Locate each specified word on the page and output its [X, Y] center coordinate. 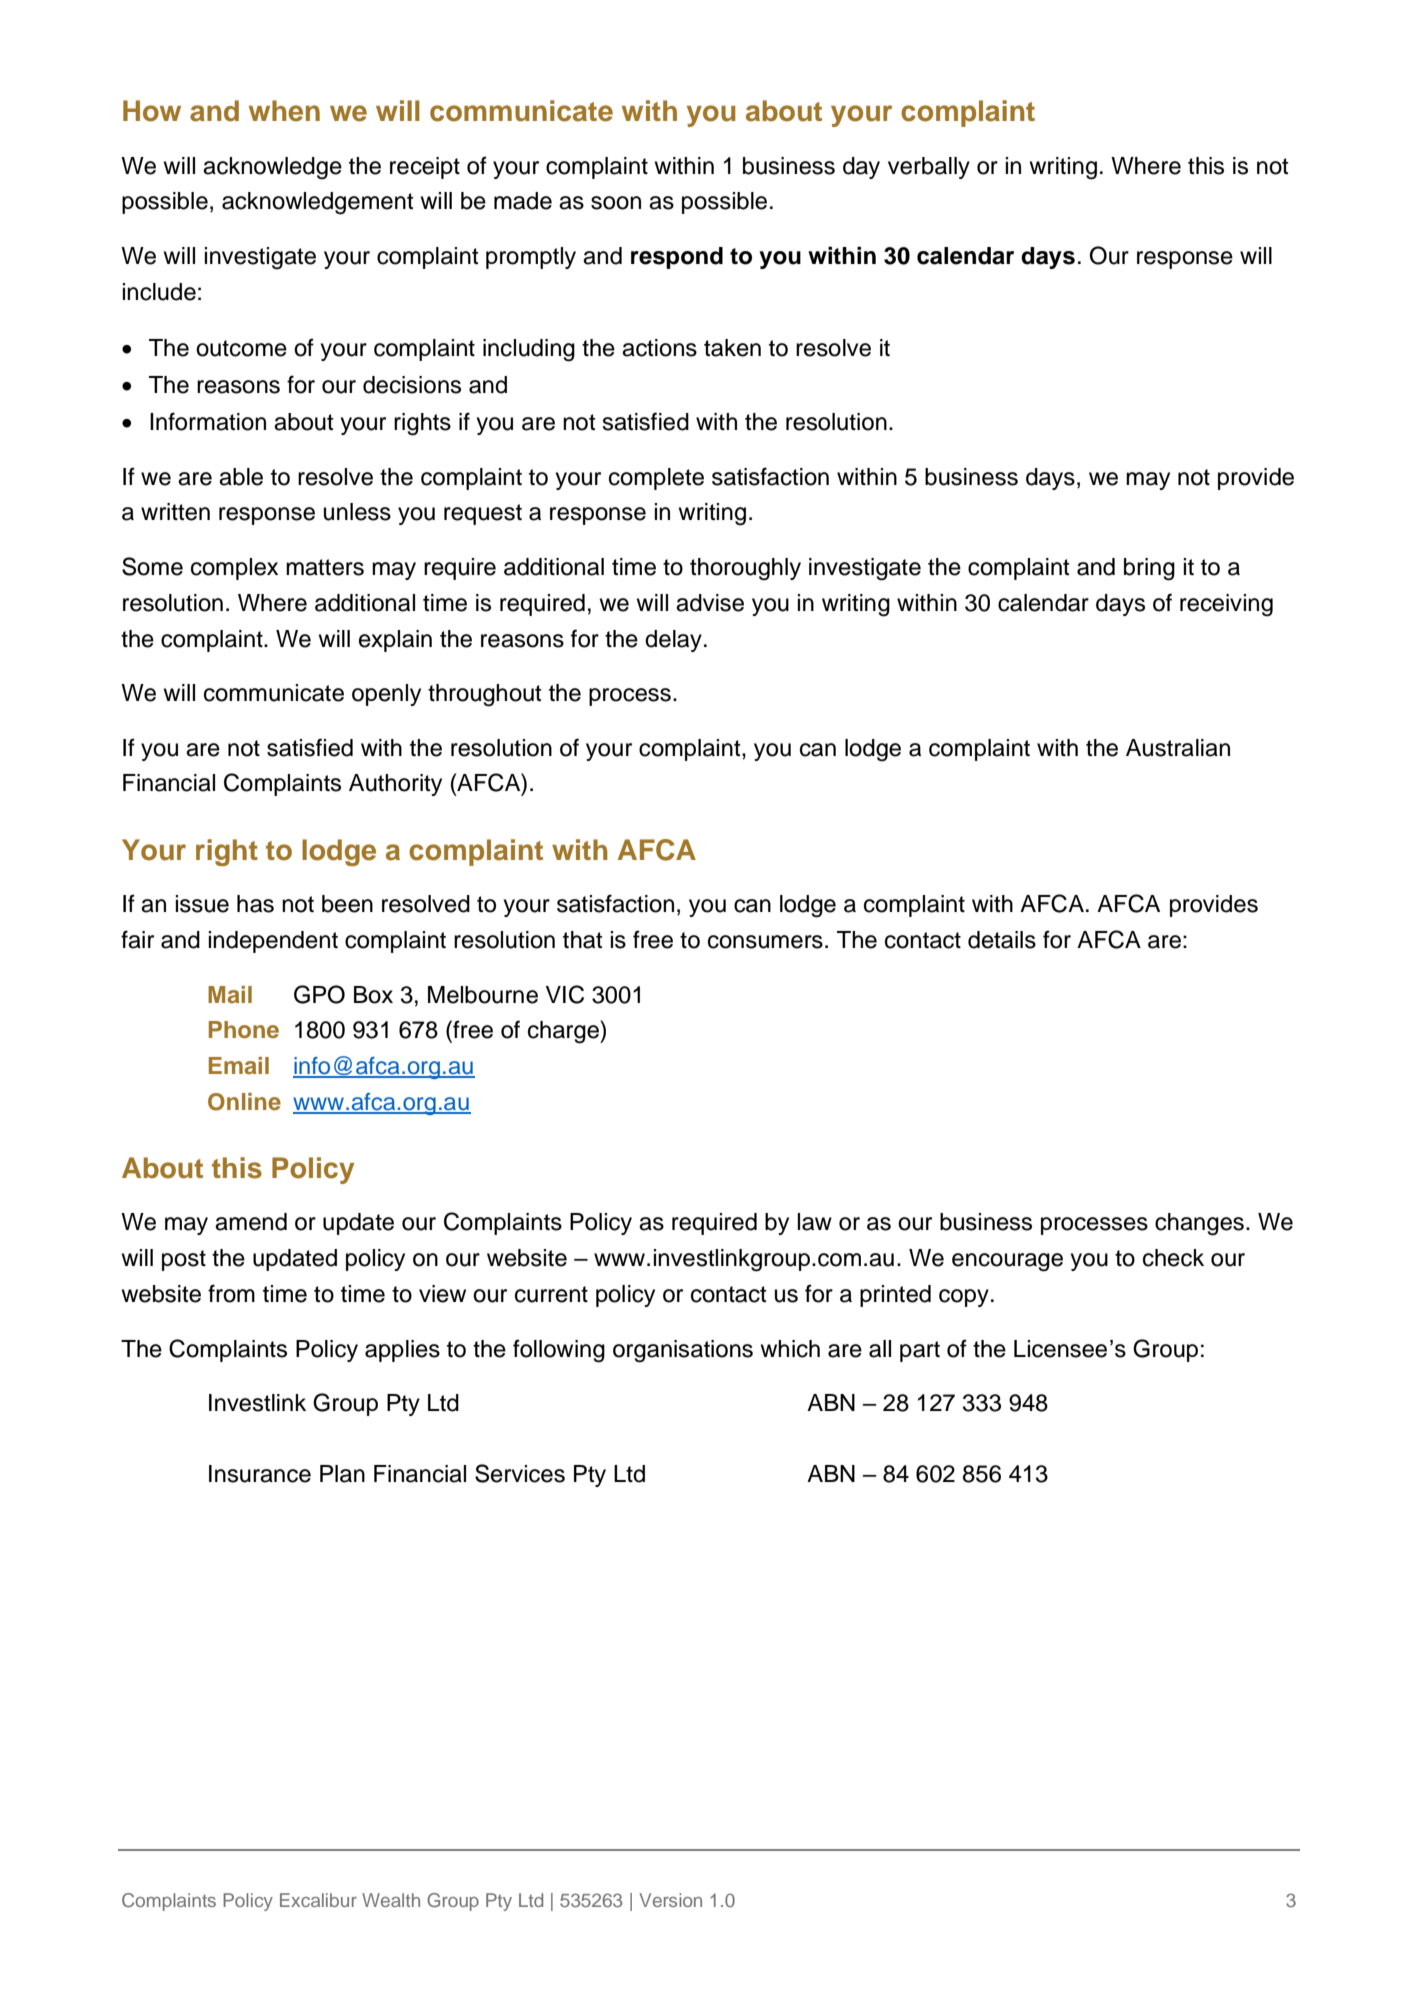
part [920, 1351]
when [284, 111]
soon [616, 203]
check [1173, 1258]
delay [673, 641]
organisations [683, 1351]
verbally [929, 168]
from [231, 1293]
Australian [1178, 748]
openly [386, 695]
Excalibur [318, 1900]
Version [670, 1900]
